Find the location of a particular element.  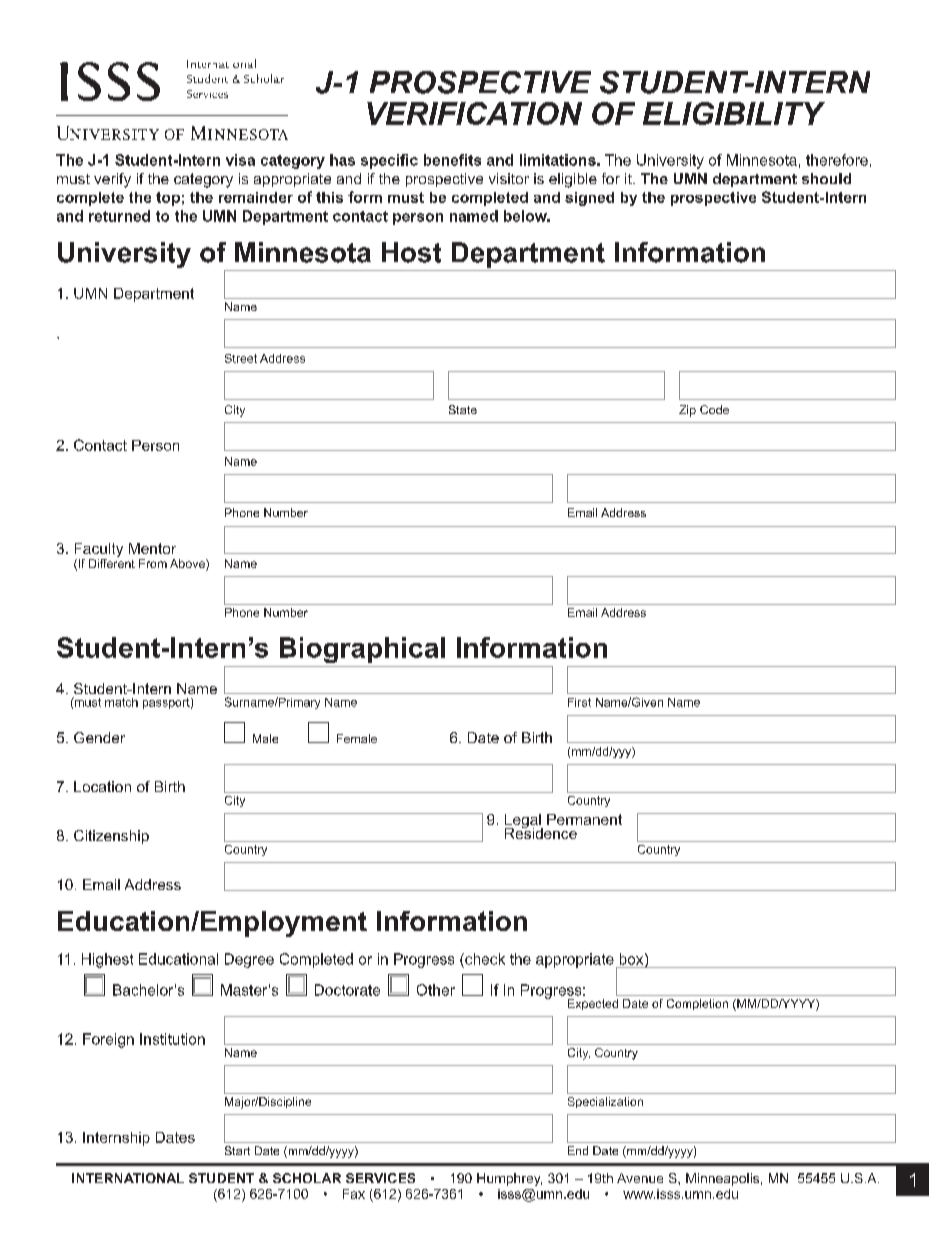

benefits is located at coordinates (452, 160).
